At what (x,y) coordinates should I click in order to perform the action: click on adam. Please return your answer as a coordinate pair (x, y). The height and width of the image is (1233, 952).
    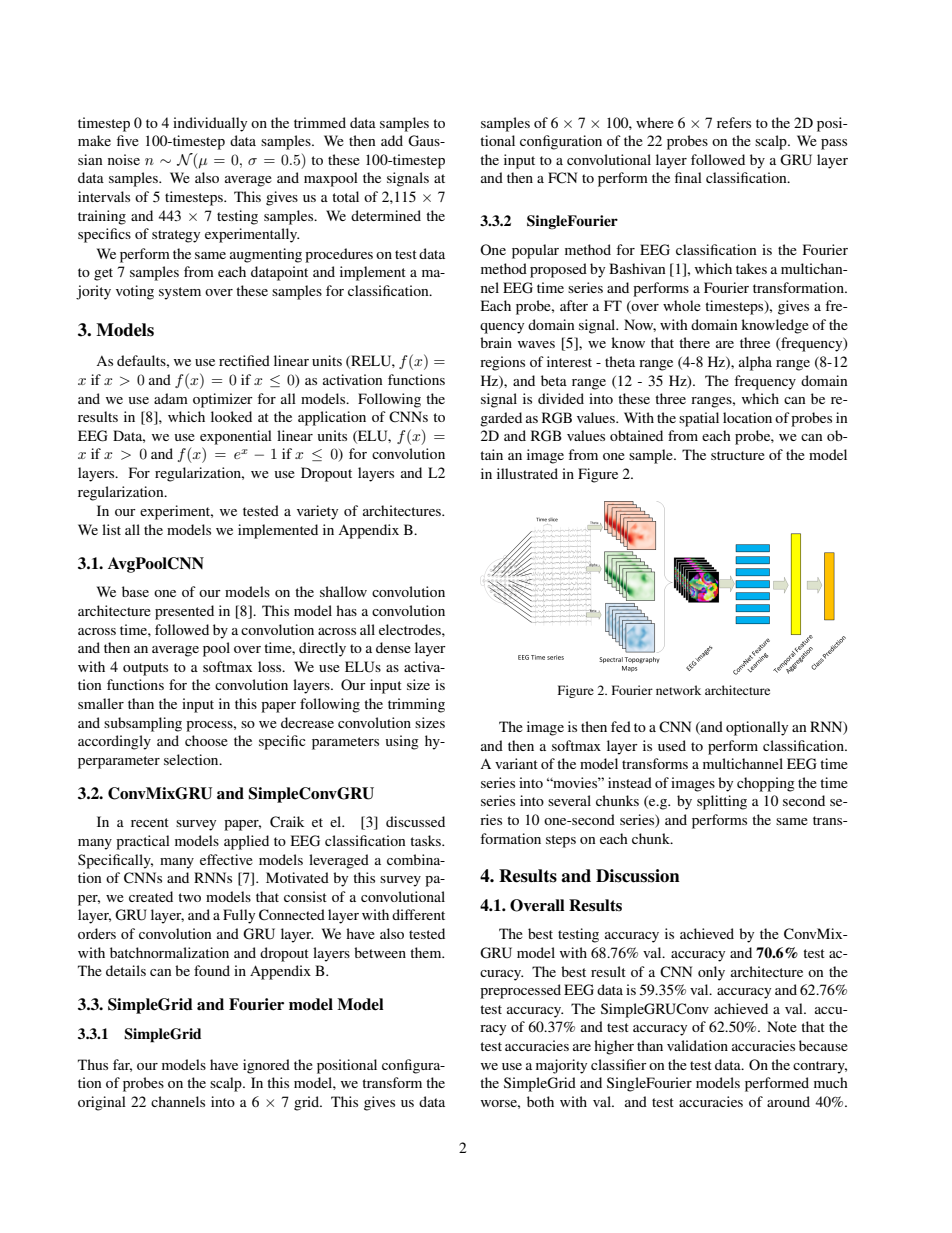
    Looking at the image, I should click on (171, 398).
